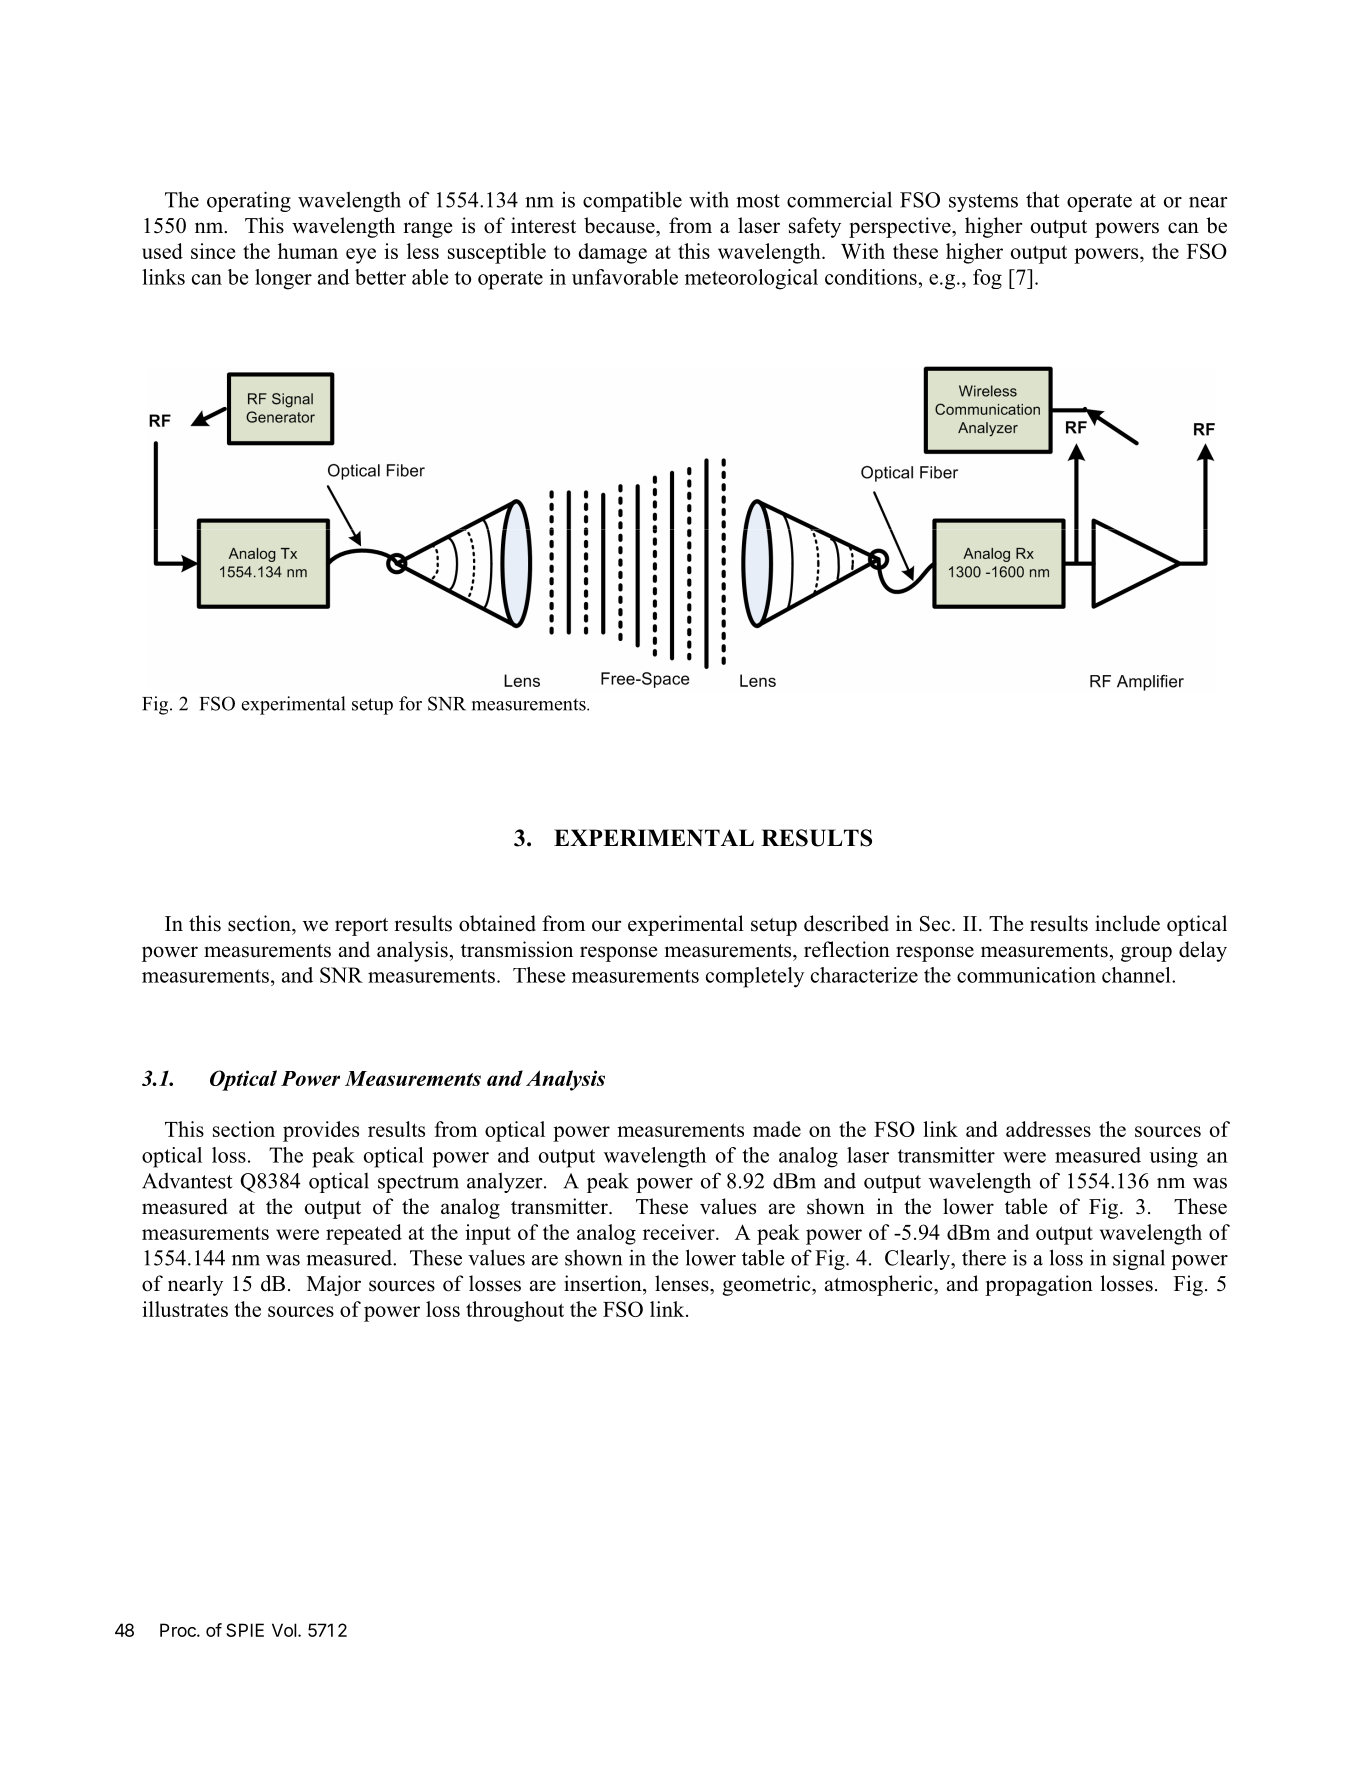 This screenshot has height=1771, width=1369. I want to click on report, so click(361, 927).
